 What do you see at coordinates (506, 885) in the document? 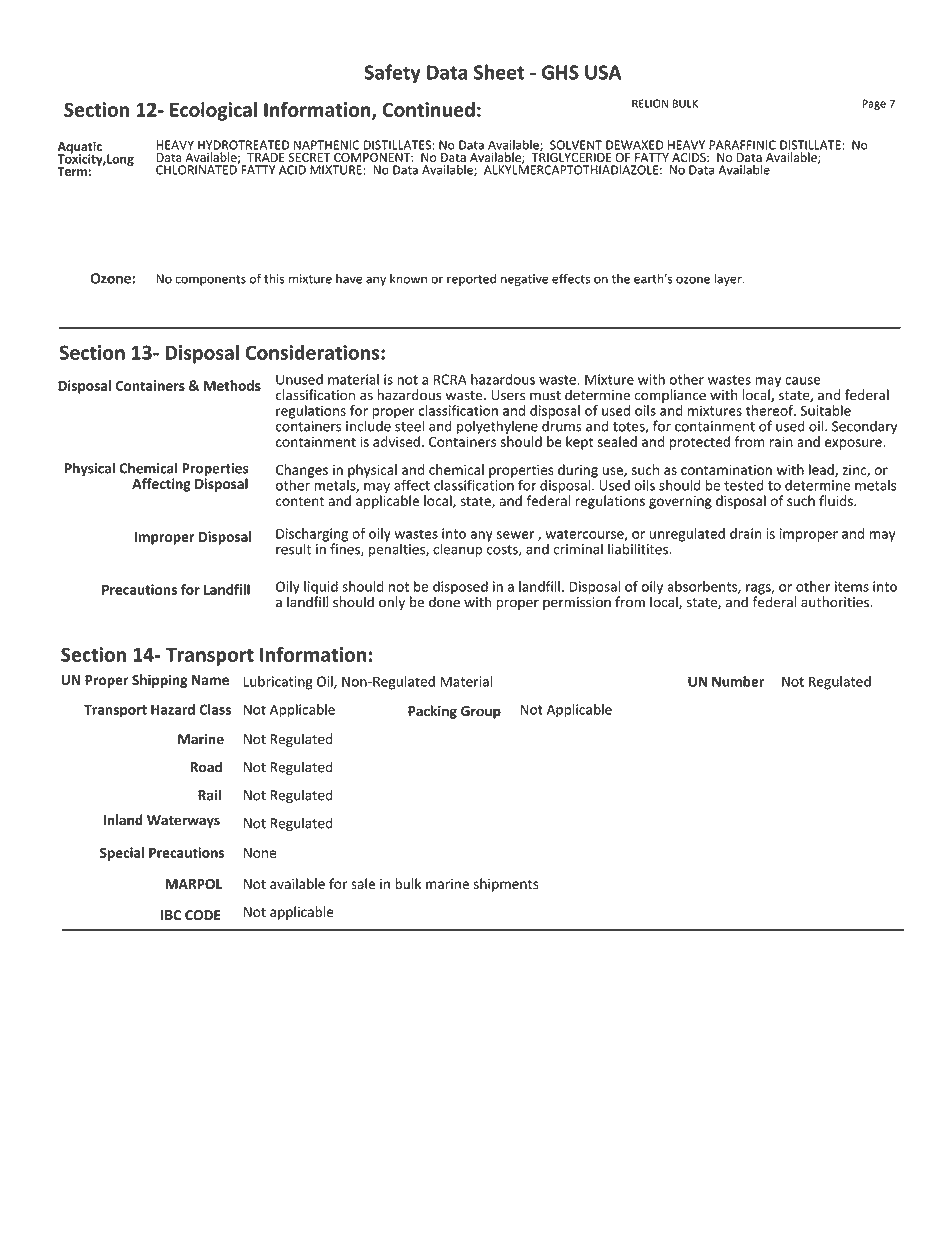
I see `shipments` at bounding box center [506, 885].
